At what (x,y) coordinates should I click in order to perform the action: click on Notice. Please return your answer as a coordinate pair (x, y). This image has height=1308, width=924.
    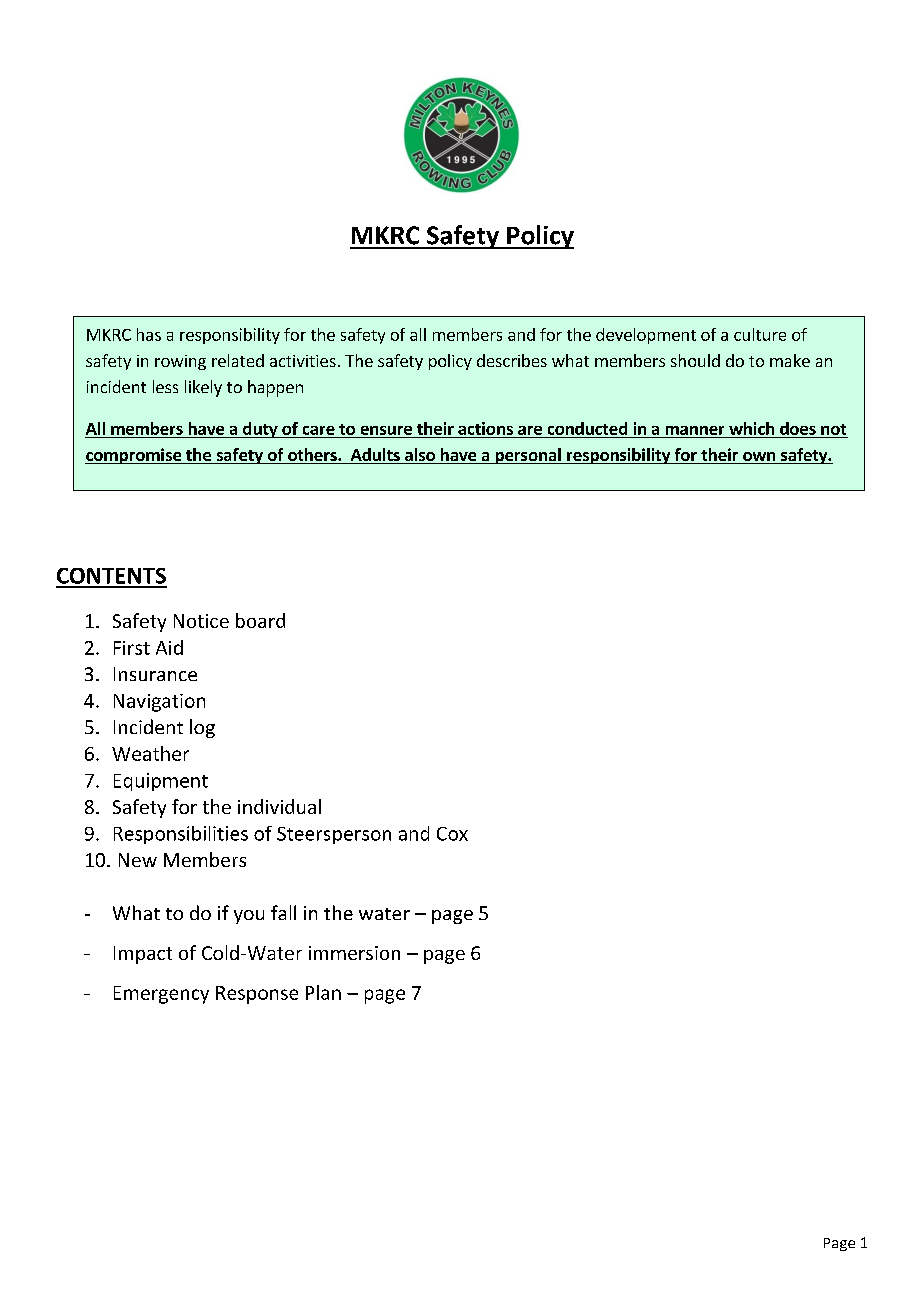
    Looking at the image, I should click on (201, 621).
